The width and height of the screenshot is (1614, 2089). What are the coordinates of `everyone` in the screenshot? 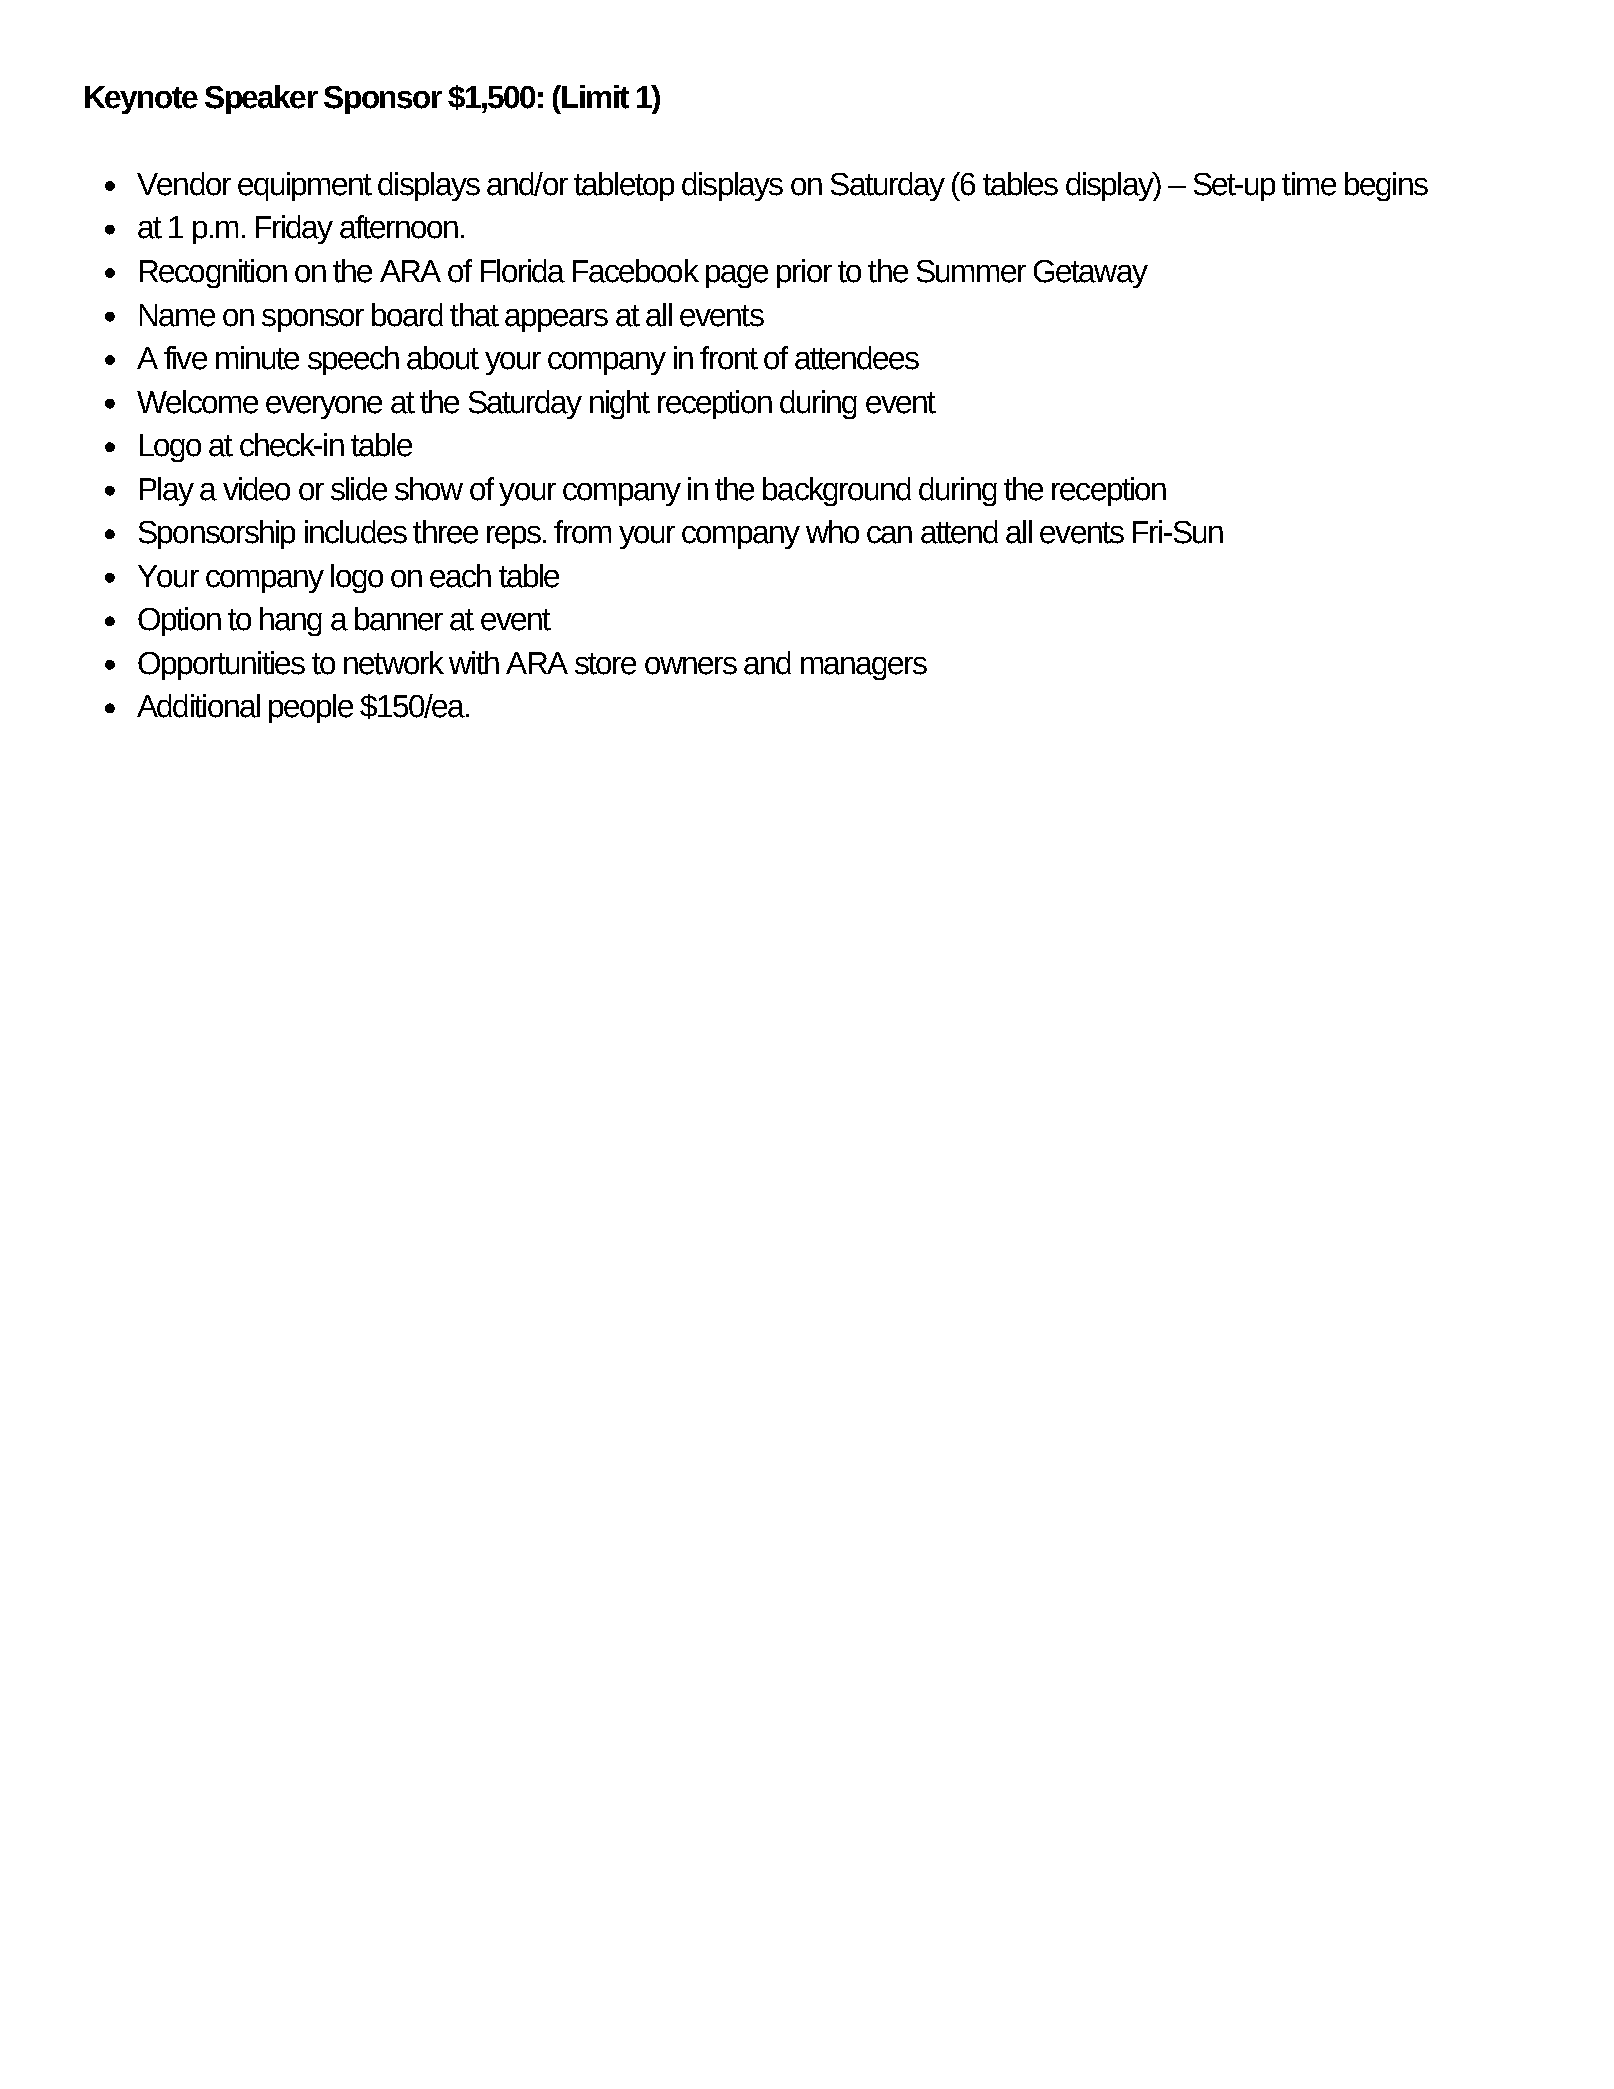 It's located at (324, 407).
